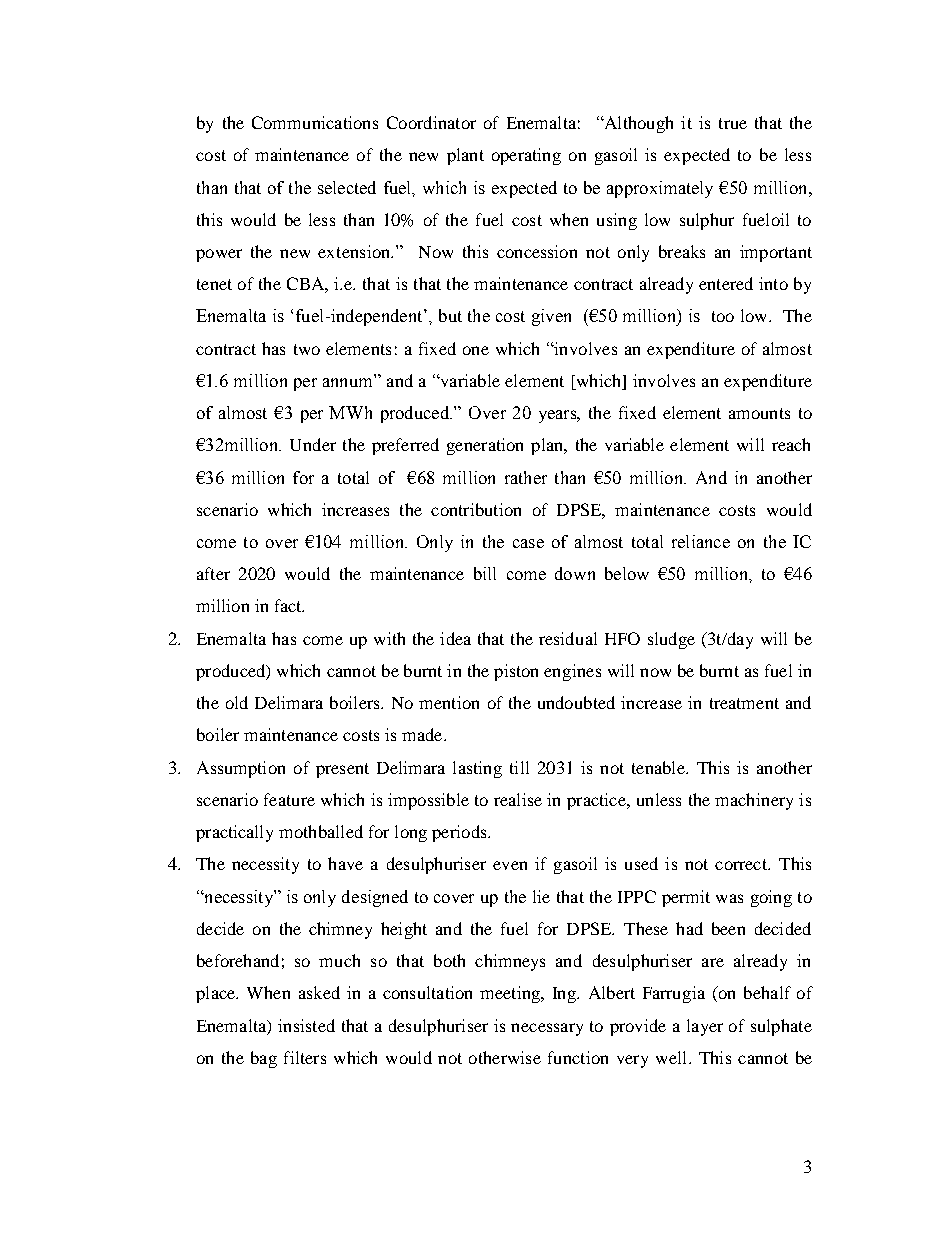 The height and width of the page is (1233, 952). I want to click on Communications, so click(315, 122).
